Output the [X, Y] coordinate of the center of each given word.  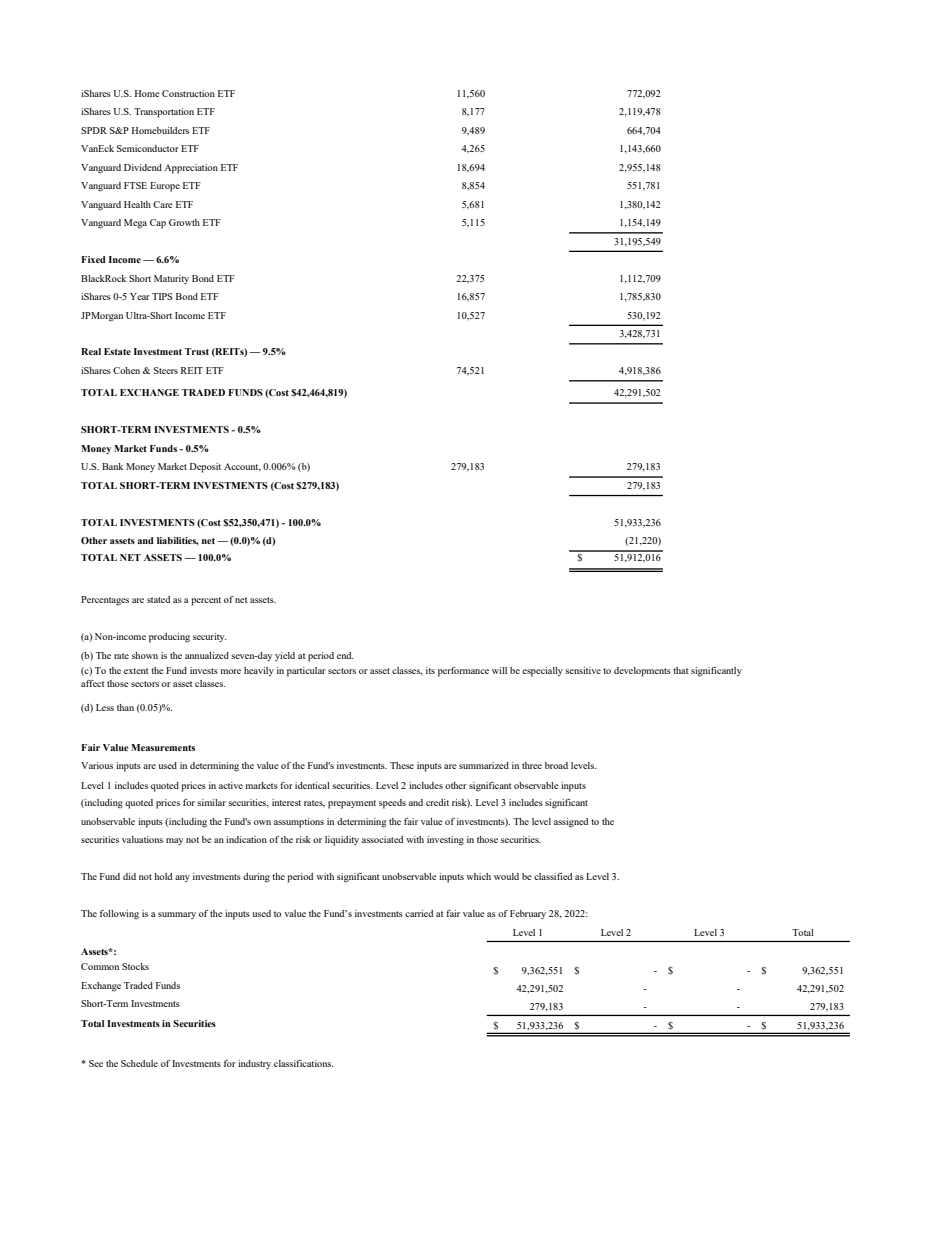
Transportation [164, 113]
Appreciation [191, 169]
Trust [197, 351]
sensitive [583, 670]
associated [382, 839]
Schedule [139, 1063]
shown [145, 655]
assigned [571, 823]
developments [642, 672]
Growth [184, 222]
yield [285, 656]
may [174, 841]
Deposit [205, 468]
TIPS [162, 296]
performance [463, 672]
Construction [188, 93]
